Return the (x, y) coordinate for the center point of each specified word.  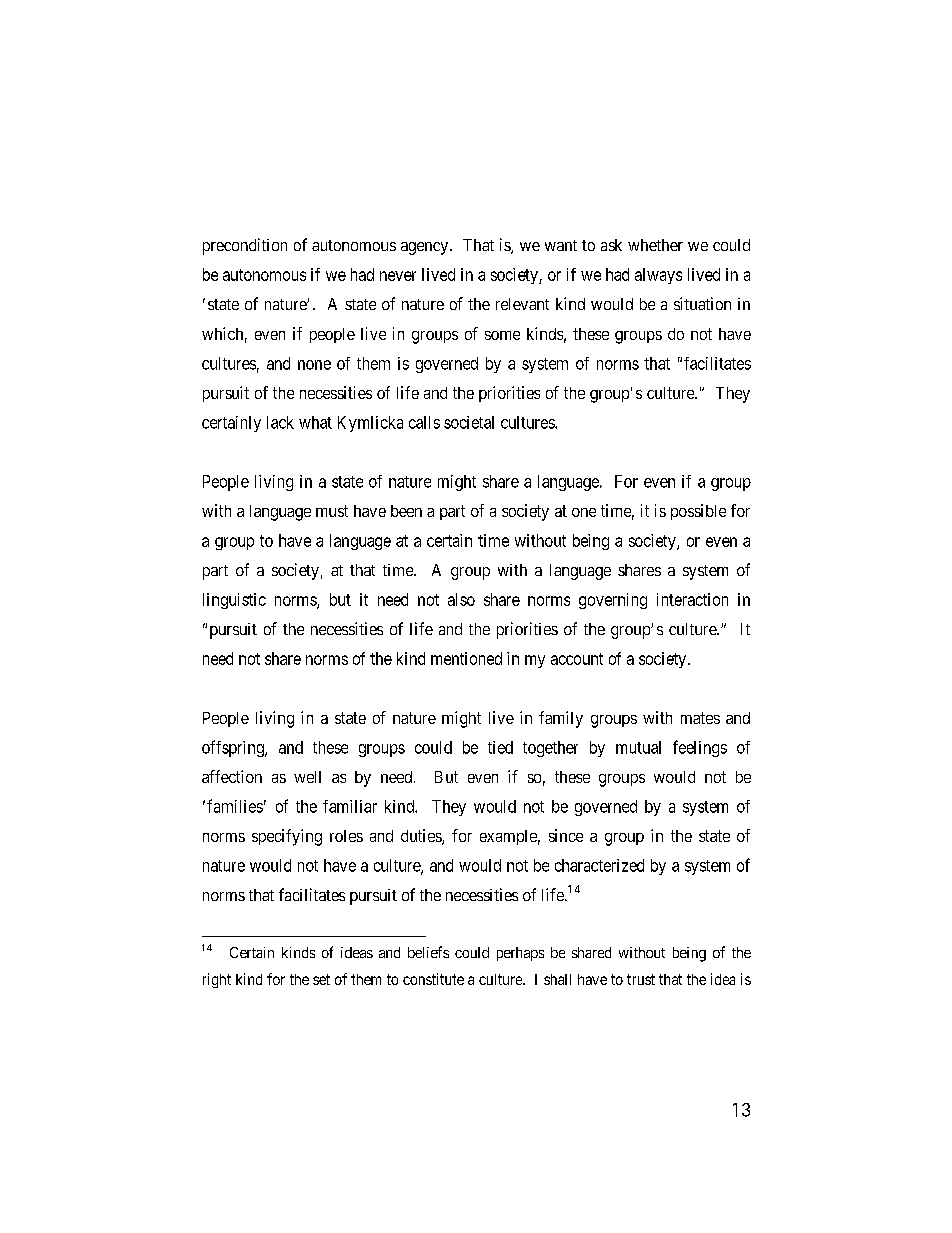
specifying (287, 837)
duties (422, 837)
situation (702, 303)
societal (469, 422)
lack (280, 422)
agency (426, 248)
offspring (234, 748)
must (332, 511)
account (577, 659)
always (658, 276)
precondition (245, 246)
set (321, 979)
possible (698, 512)
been (406, 511)
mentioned (466, 658)
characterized (599, 865)
